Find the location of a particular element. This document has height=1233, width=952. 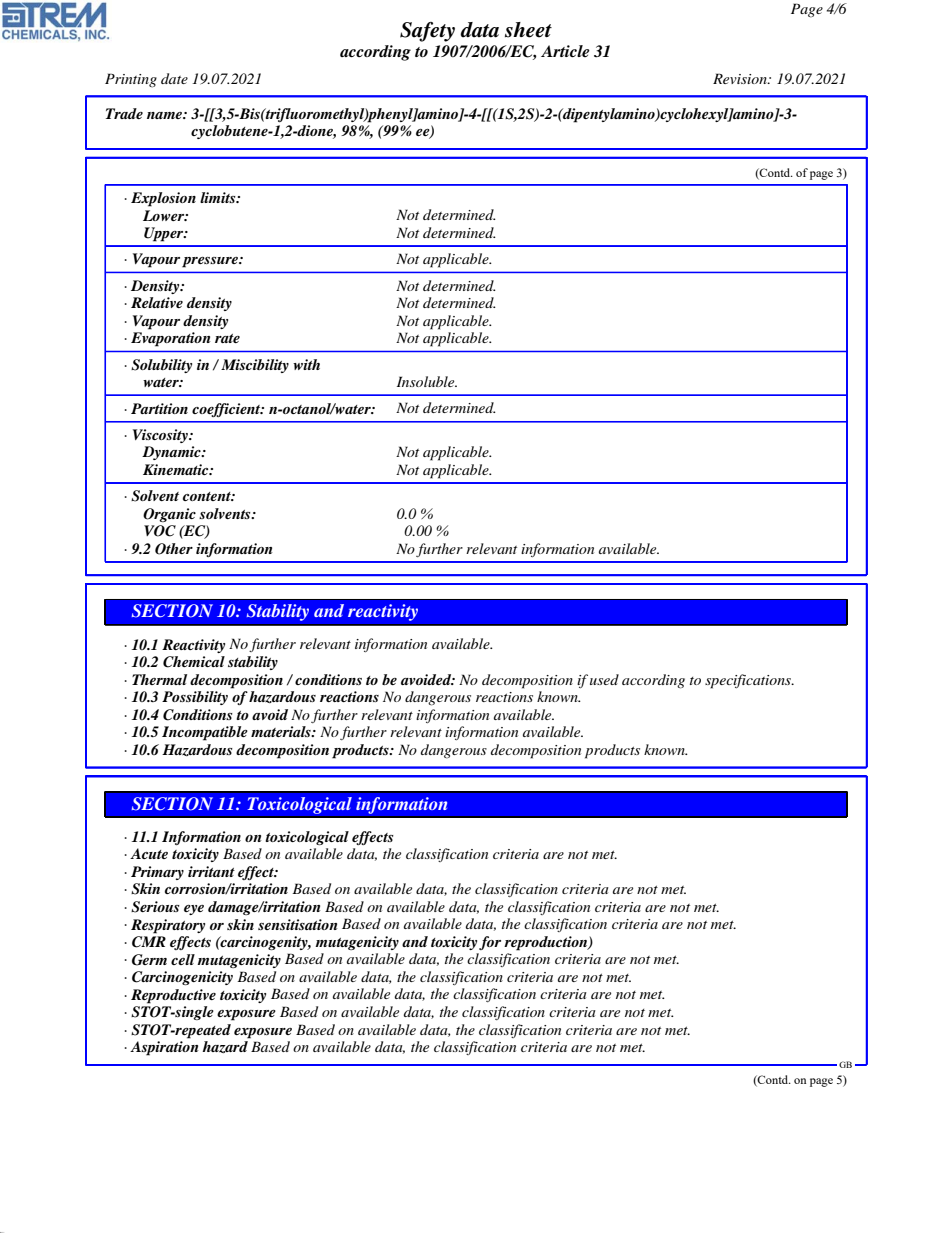

materials is located at coordinates (282, 731).
